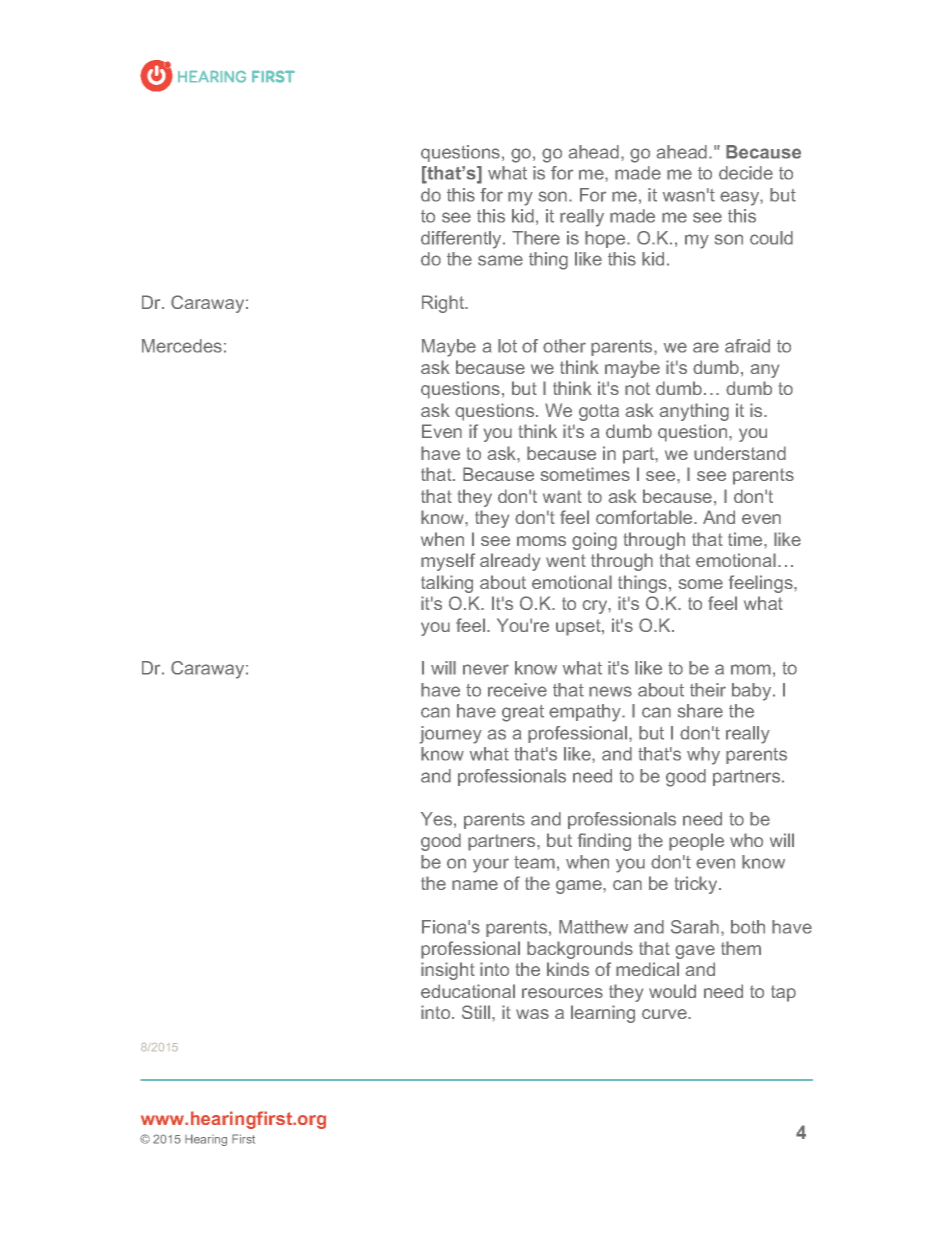  What do you see at coordinates (468, 991) in the screenshot?
I see `educational` at bounding box center [468, 991].
